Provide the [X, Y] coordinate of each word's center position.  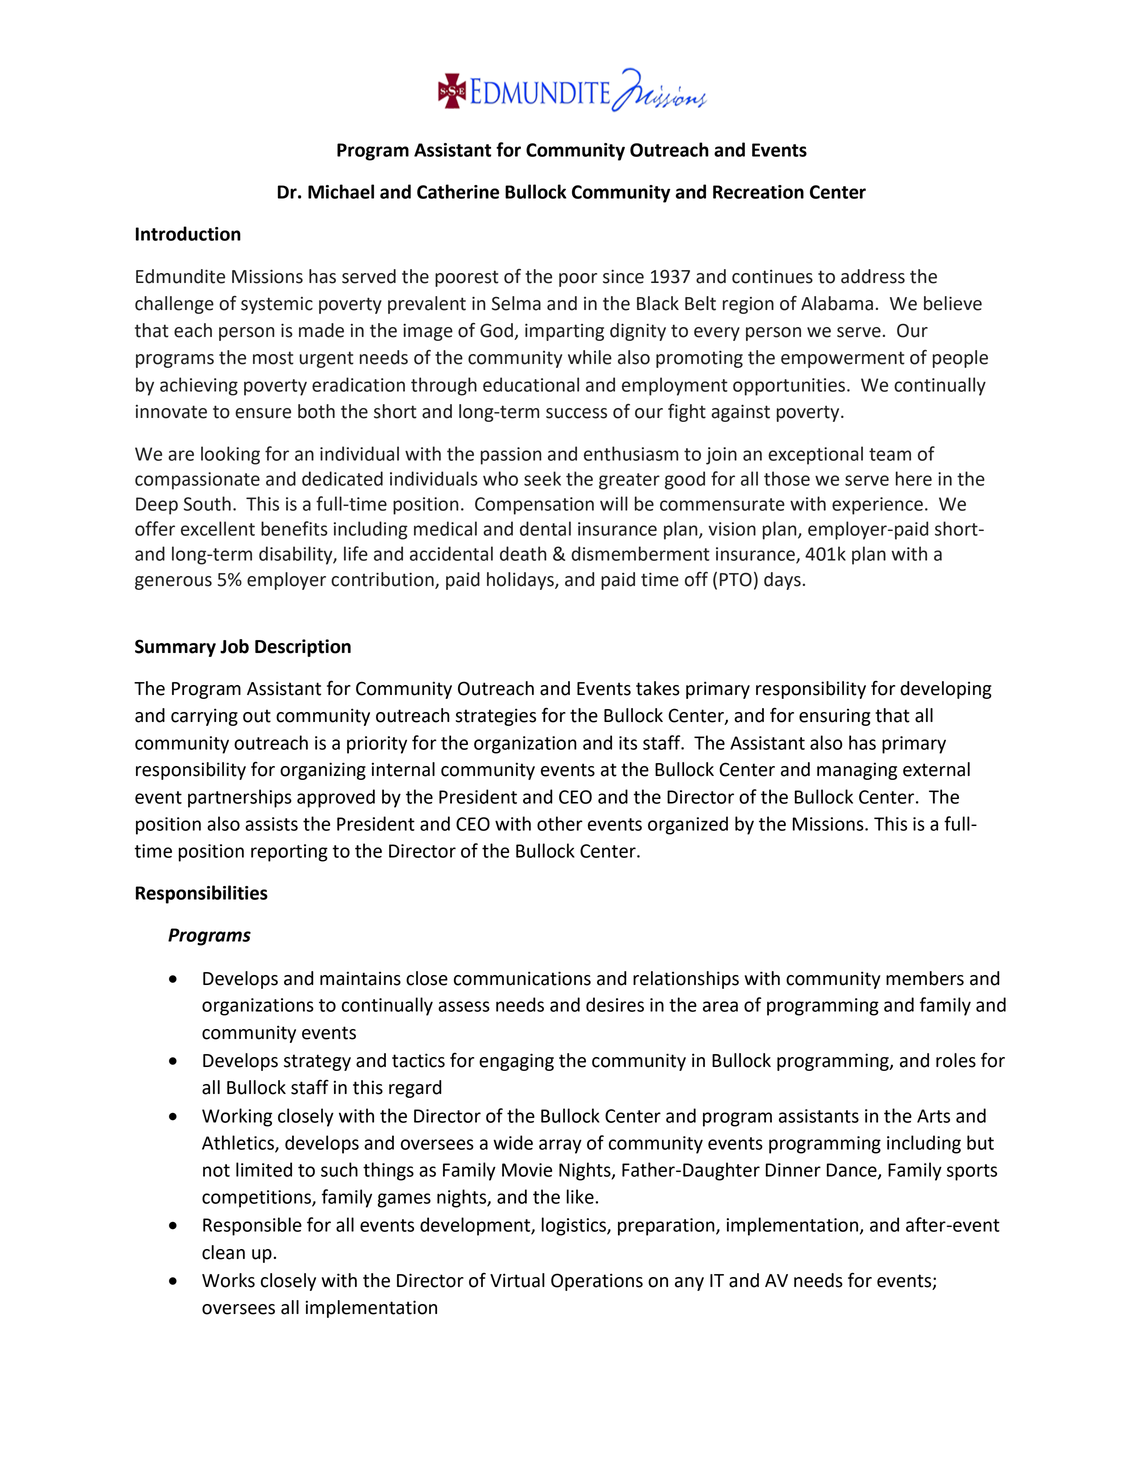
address [873, 276]
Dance [853, 1171]
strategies [495, 717]
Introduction [188, 233]
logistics [575, 1226]
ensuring [835, 717]
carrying [204, 717]
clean [223, 1252]
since [623, 276]
